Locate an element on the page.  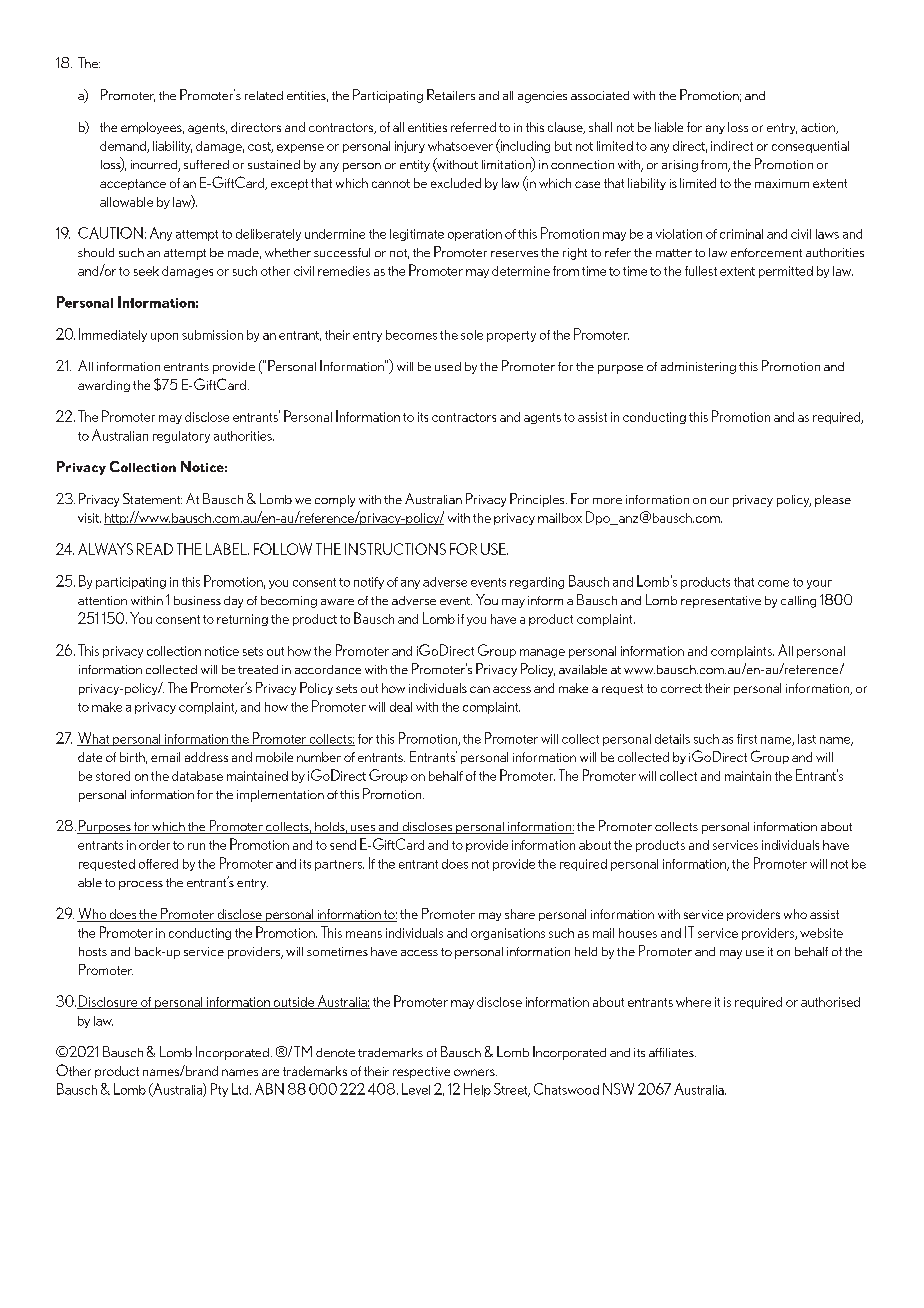
first is located at coordinates (747, 739).
